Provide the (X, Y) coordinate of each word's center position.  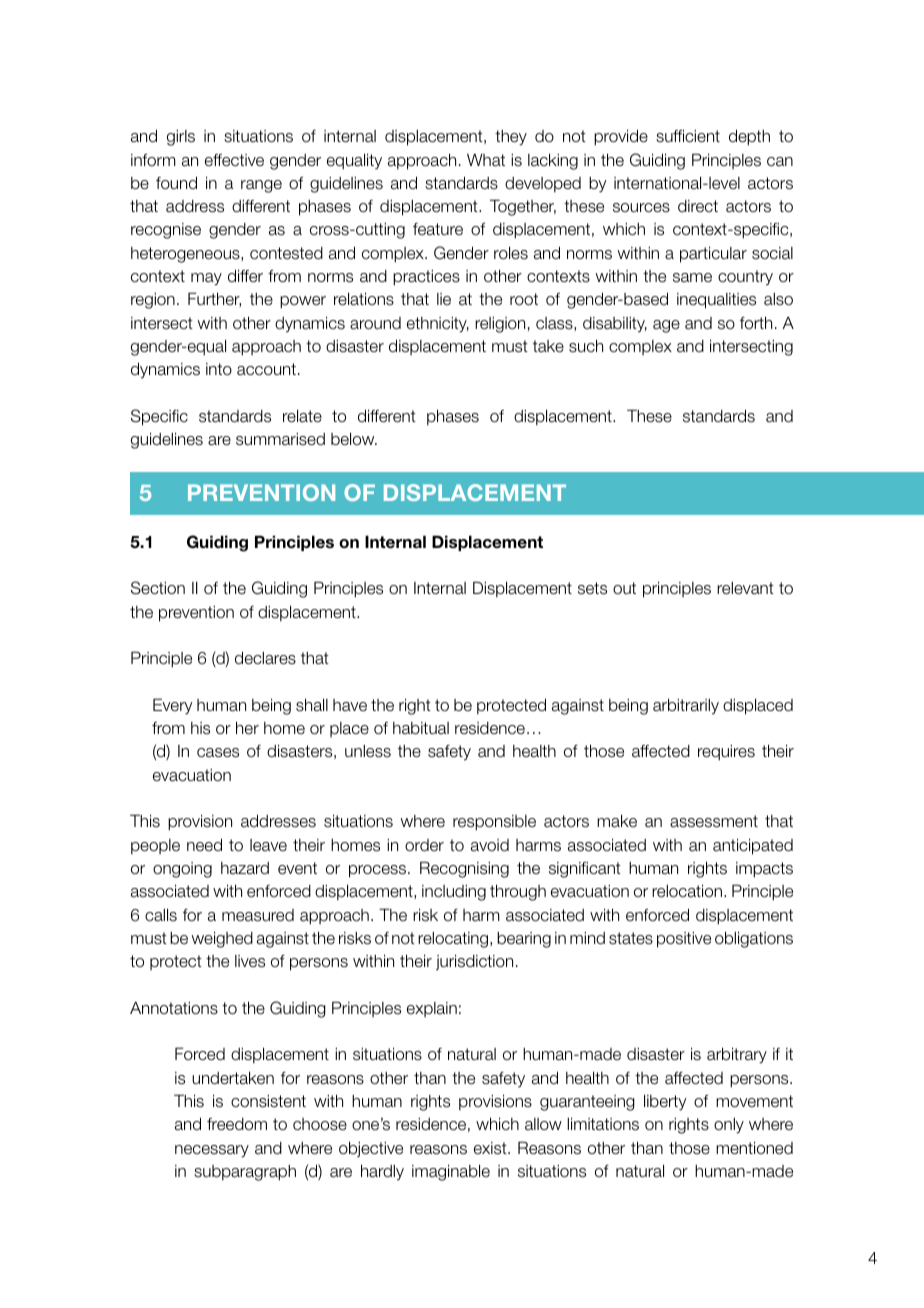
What (486, 160)
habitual (421, 728)
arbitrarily (686, 706)
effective (234, 160)
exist (491, 1148)
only (729, 1126)
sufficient (688, 136)
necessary (212, 1151)
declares (265, 658)
